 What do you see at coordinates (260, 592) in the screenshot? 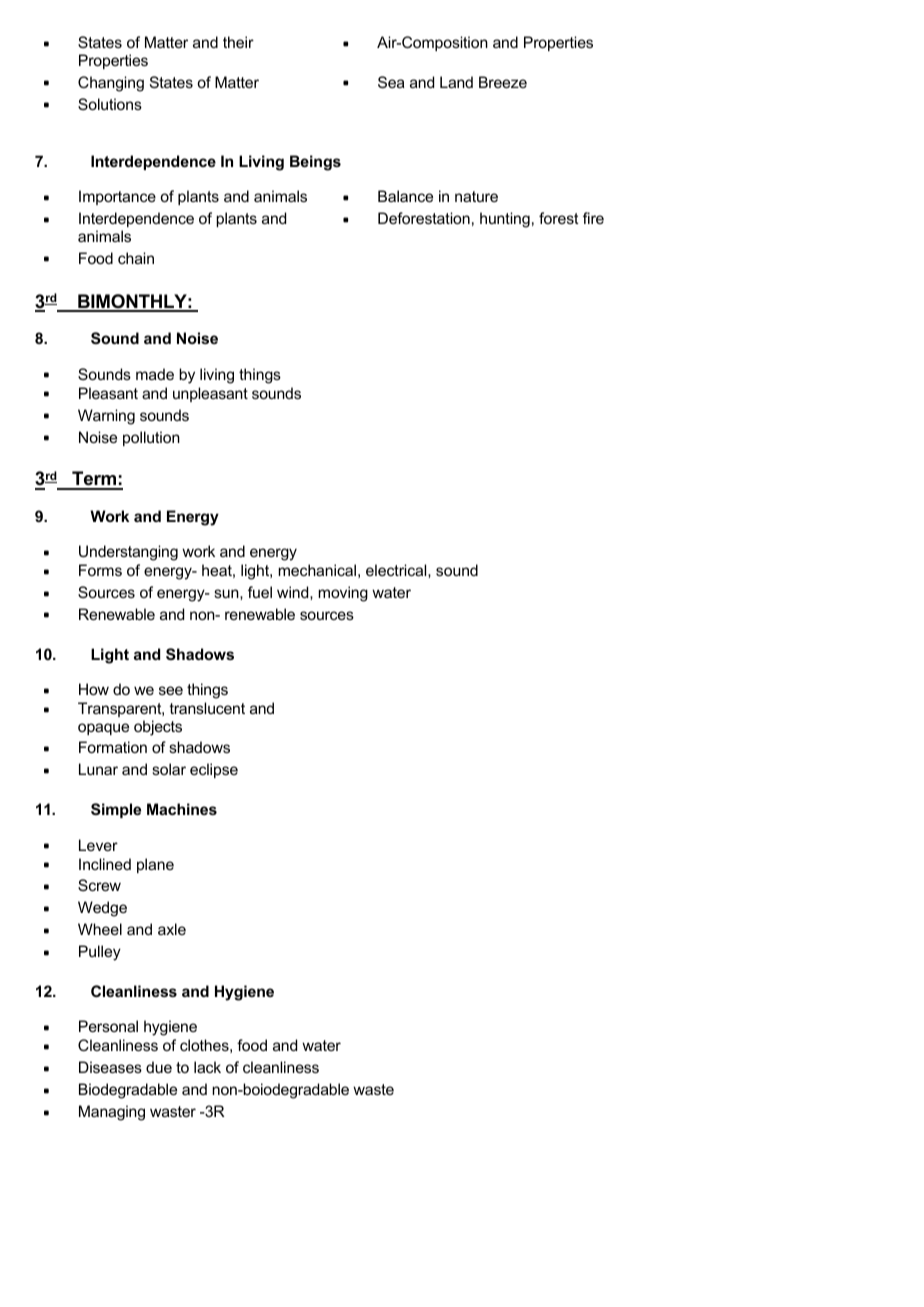
I see `fuel` at bounding box center [260, 592].
